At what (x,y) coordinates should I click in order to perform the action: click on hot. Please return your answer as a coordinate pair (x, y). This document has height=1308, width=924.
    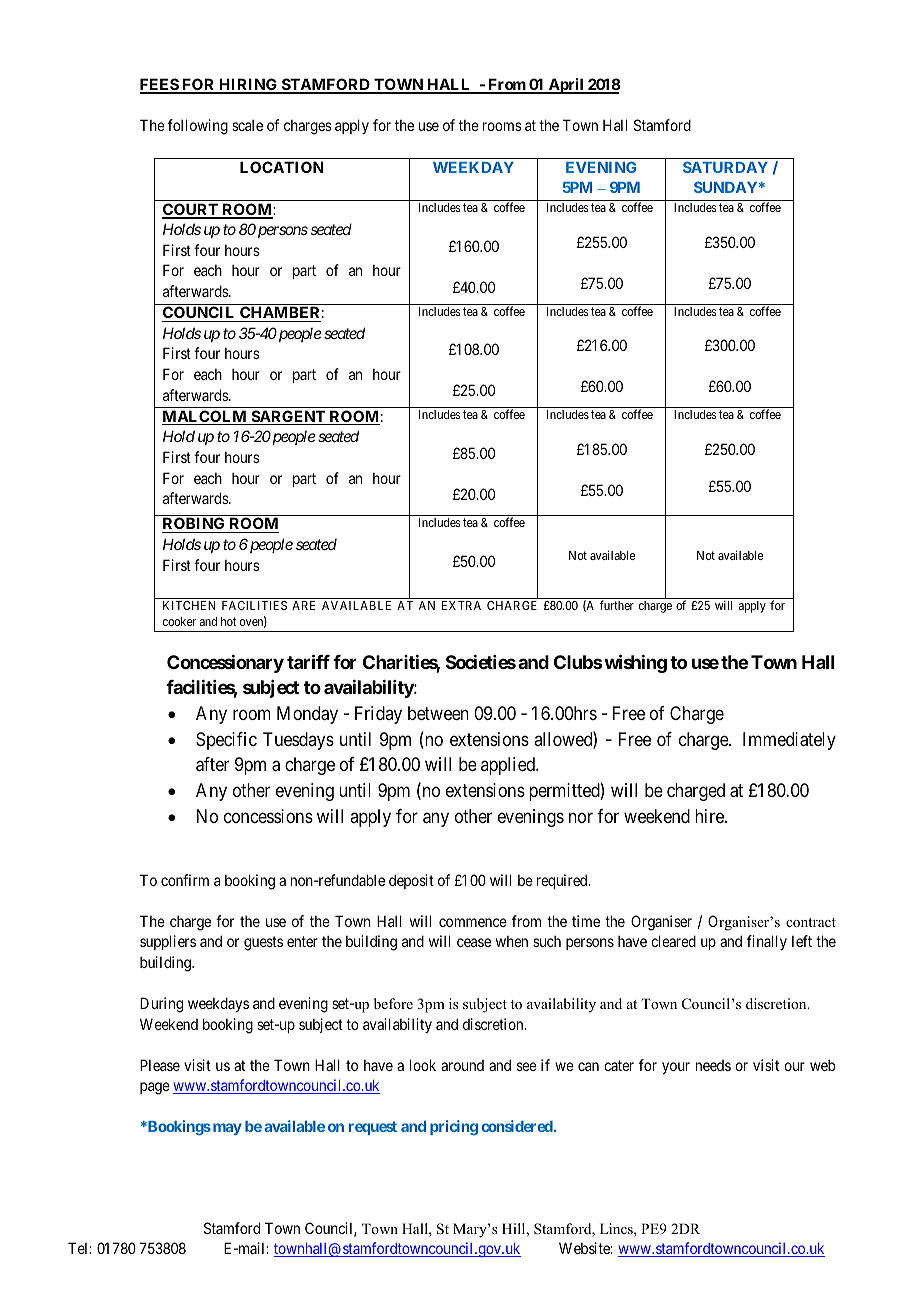
    Looking at the image, I should click on (228, 621).
